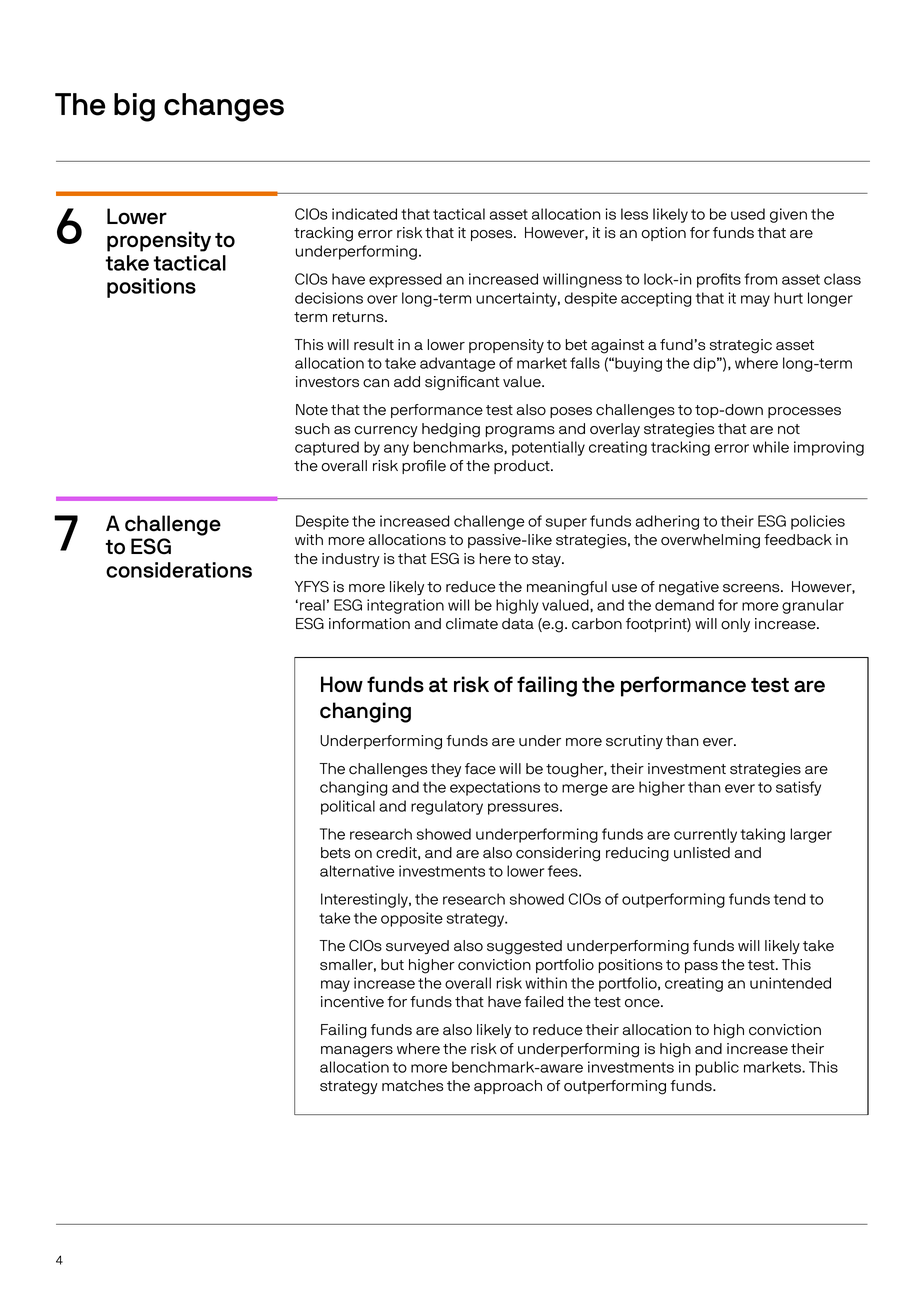  Describe the element at coordinates (357, 1052) in the document. I see `managers` at that location.
